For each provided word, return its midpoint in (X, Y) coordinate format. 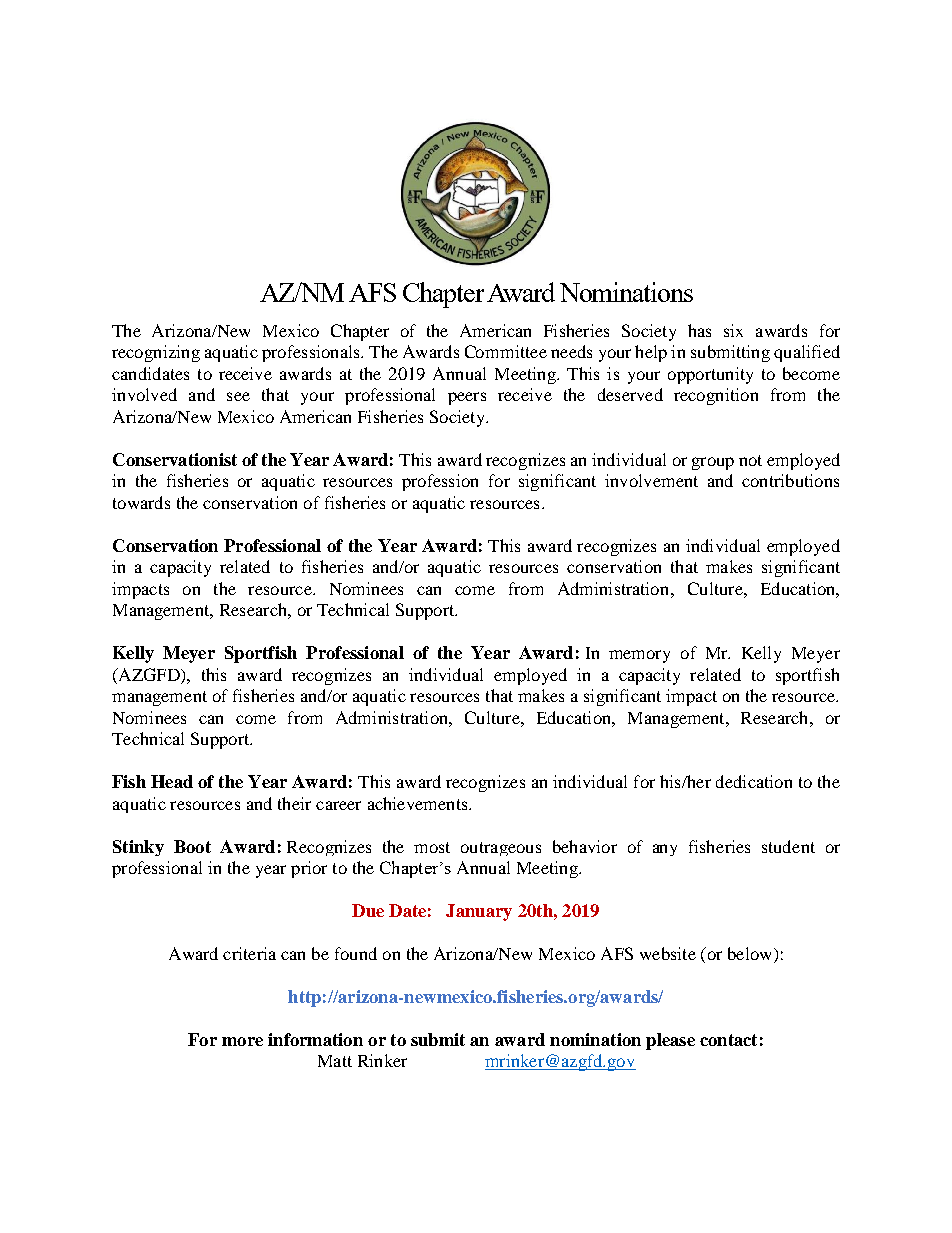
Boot (192, 846)
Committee (506, 351)
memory (639, 656)
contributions (790, 480)
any (665, 850)
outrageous (501, 849)
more (242, 1041)
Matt (335, 1061)
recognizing (156, 353)
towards (141, 502)
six (733, 330)
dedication (754, 781)
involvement (651, 480)
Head (172, 781)
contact (728, 1040)
